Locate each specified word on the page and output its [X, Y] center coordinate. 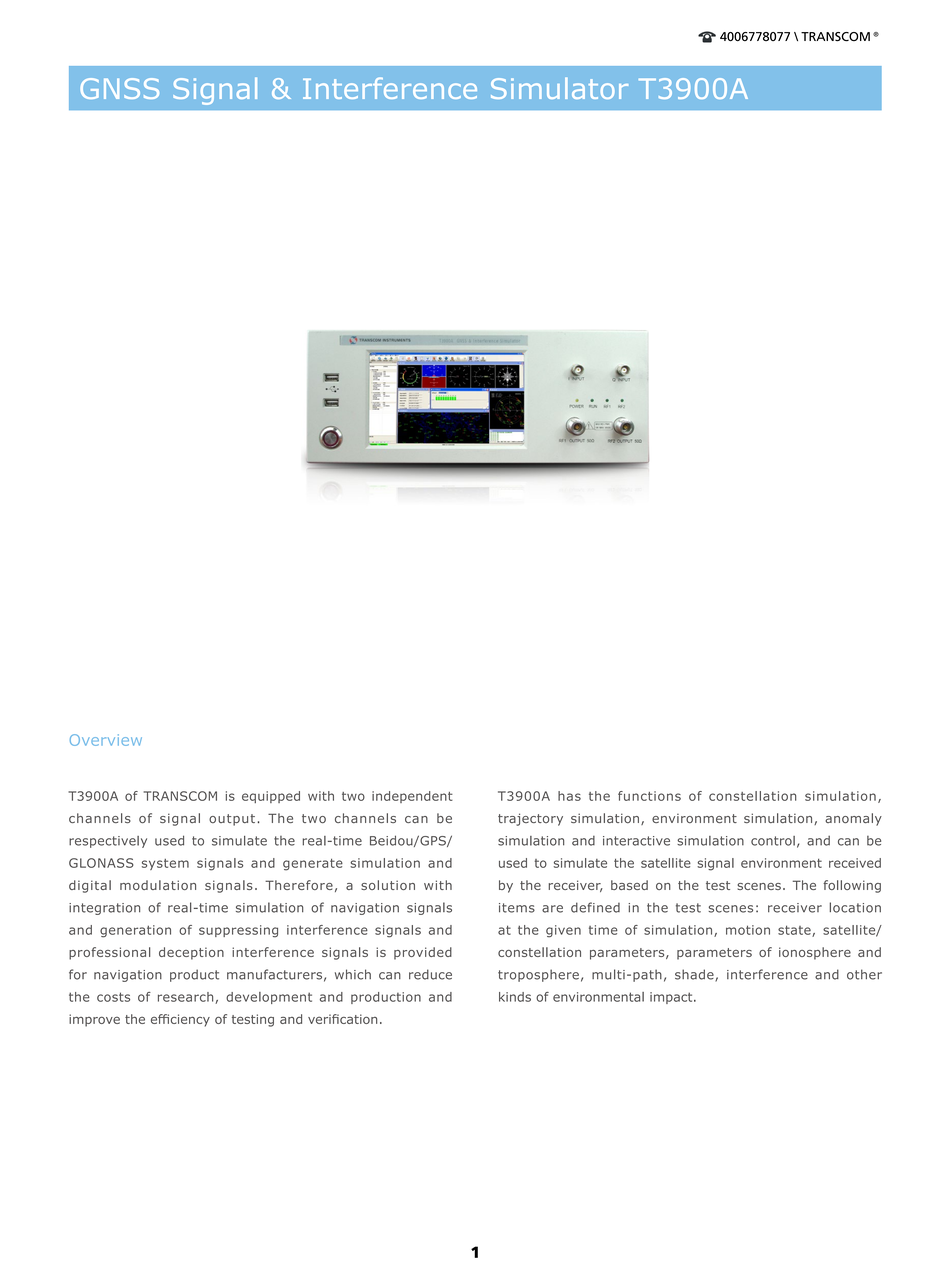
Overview [106, 740]
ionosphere [815, 953]
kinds [515, 997]
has [569, 796]
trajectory [530, 819]
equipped [271, 797]
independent [412, 797]
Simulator [559, 88]
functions [649, 796]
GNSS [119, 88]
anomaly [853, 819]
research [187, 998]
